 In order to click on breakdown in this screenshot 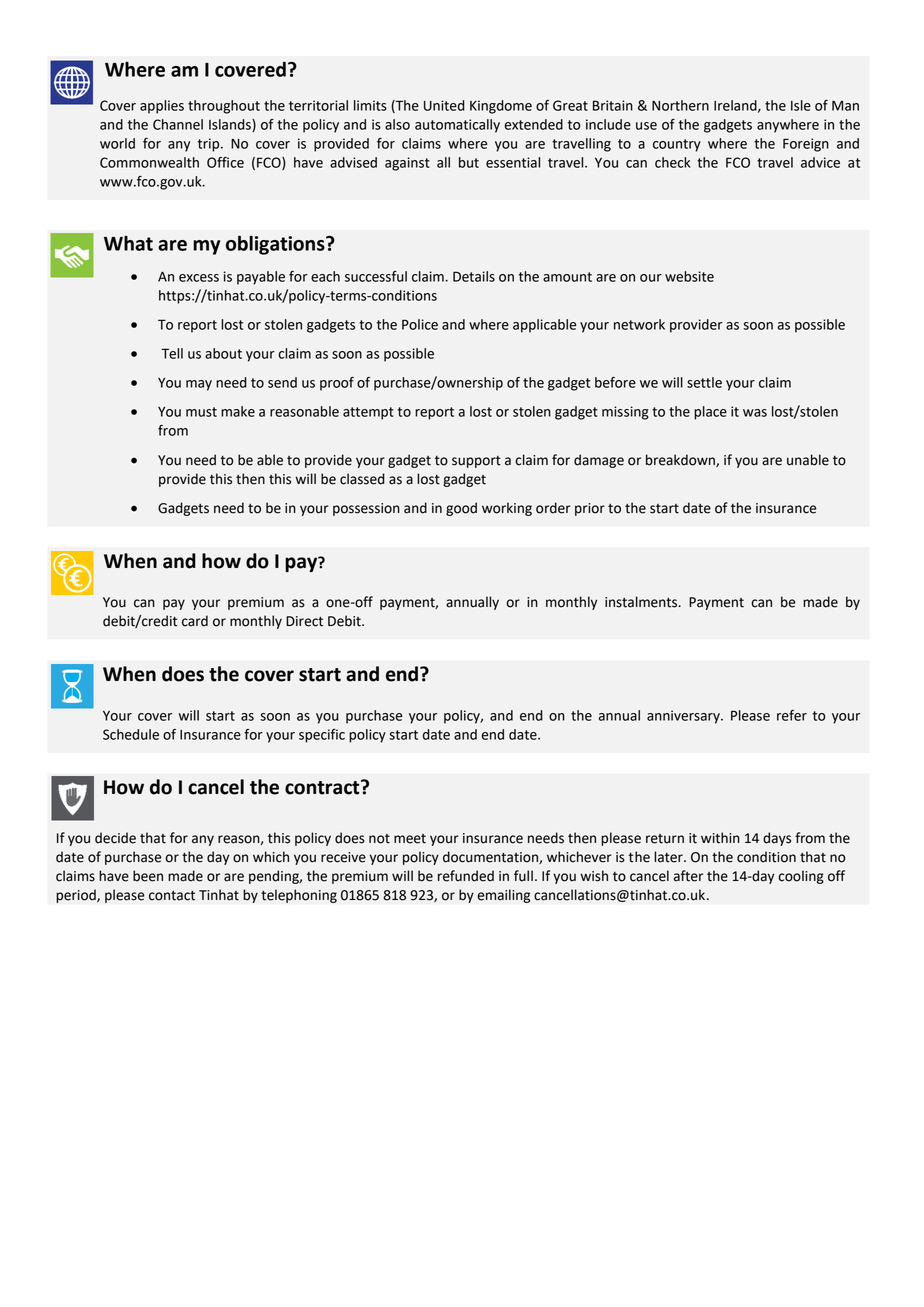, I will do `click(681, 460)`.
